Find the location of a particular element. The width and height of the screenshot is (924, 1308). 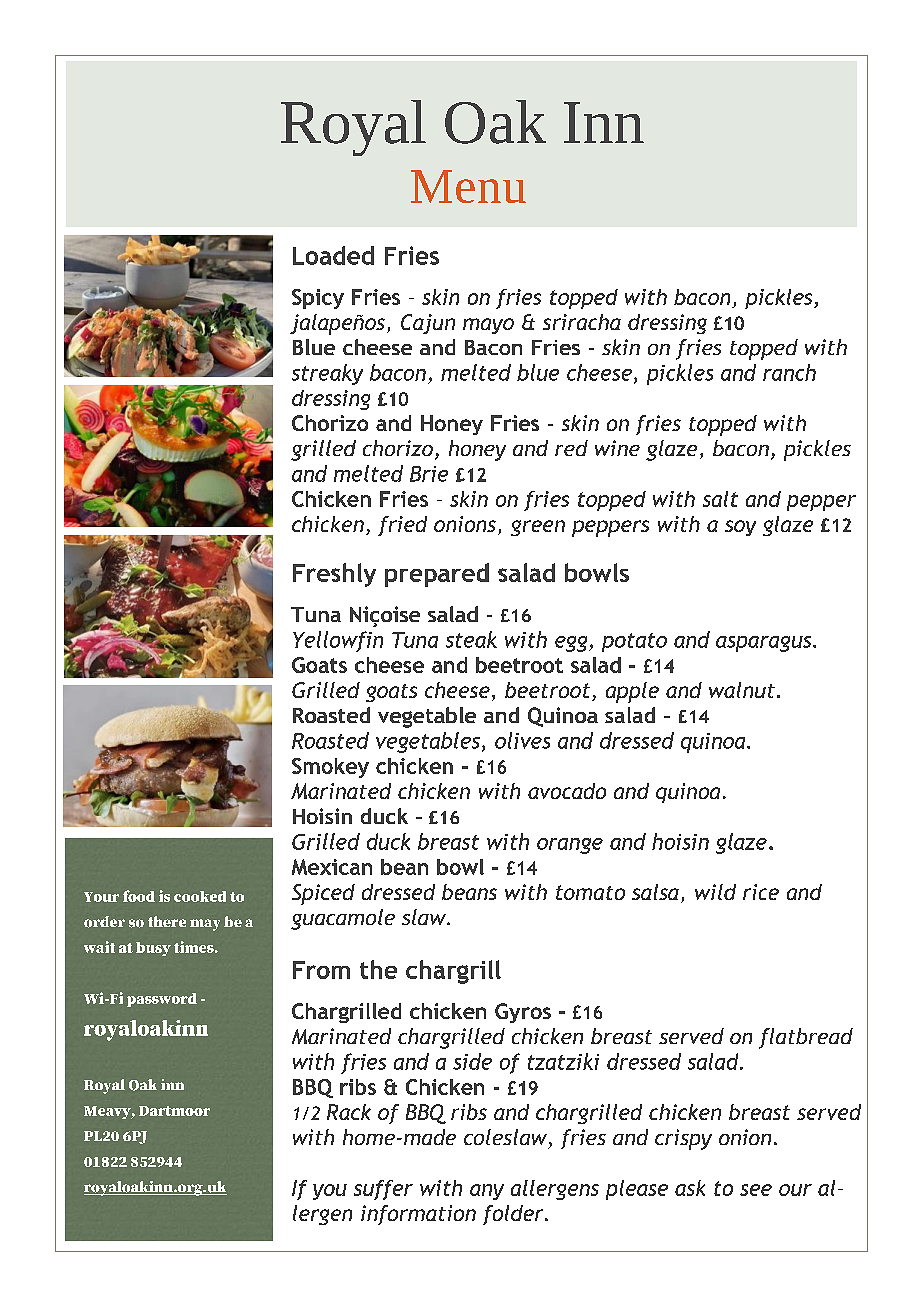

wild is located at coordinates (715, 892).
